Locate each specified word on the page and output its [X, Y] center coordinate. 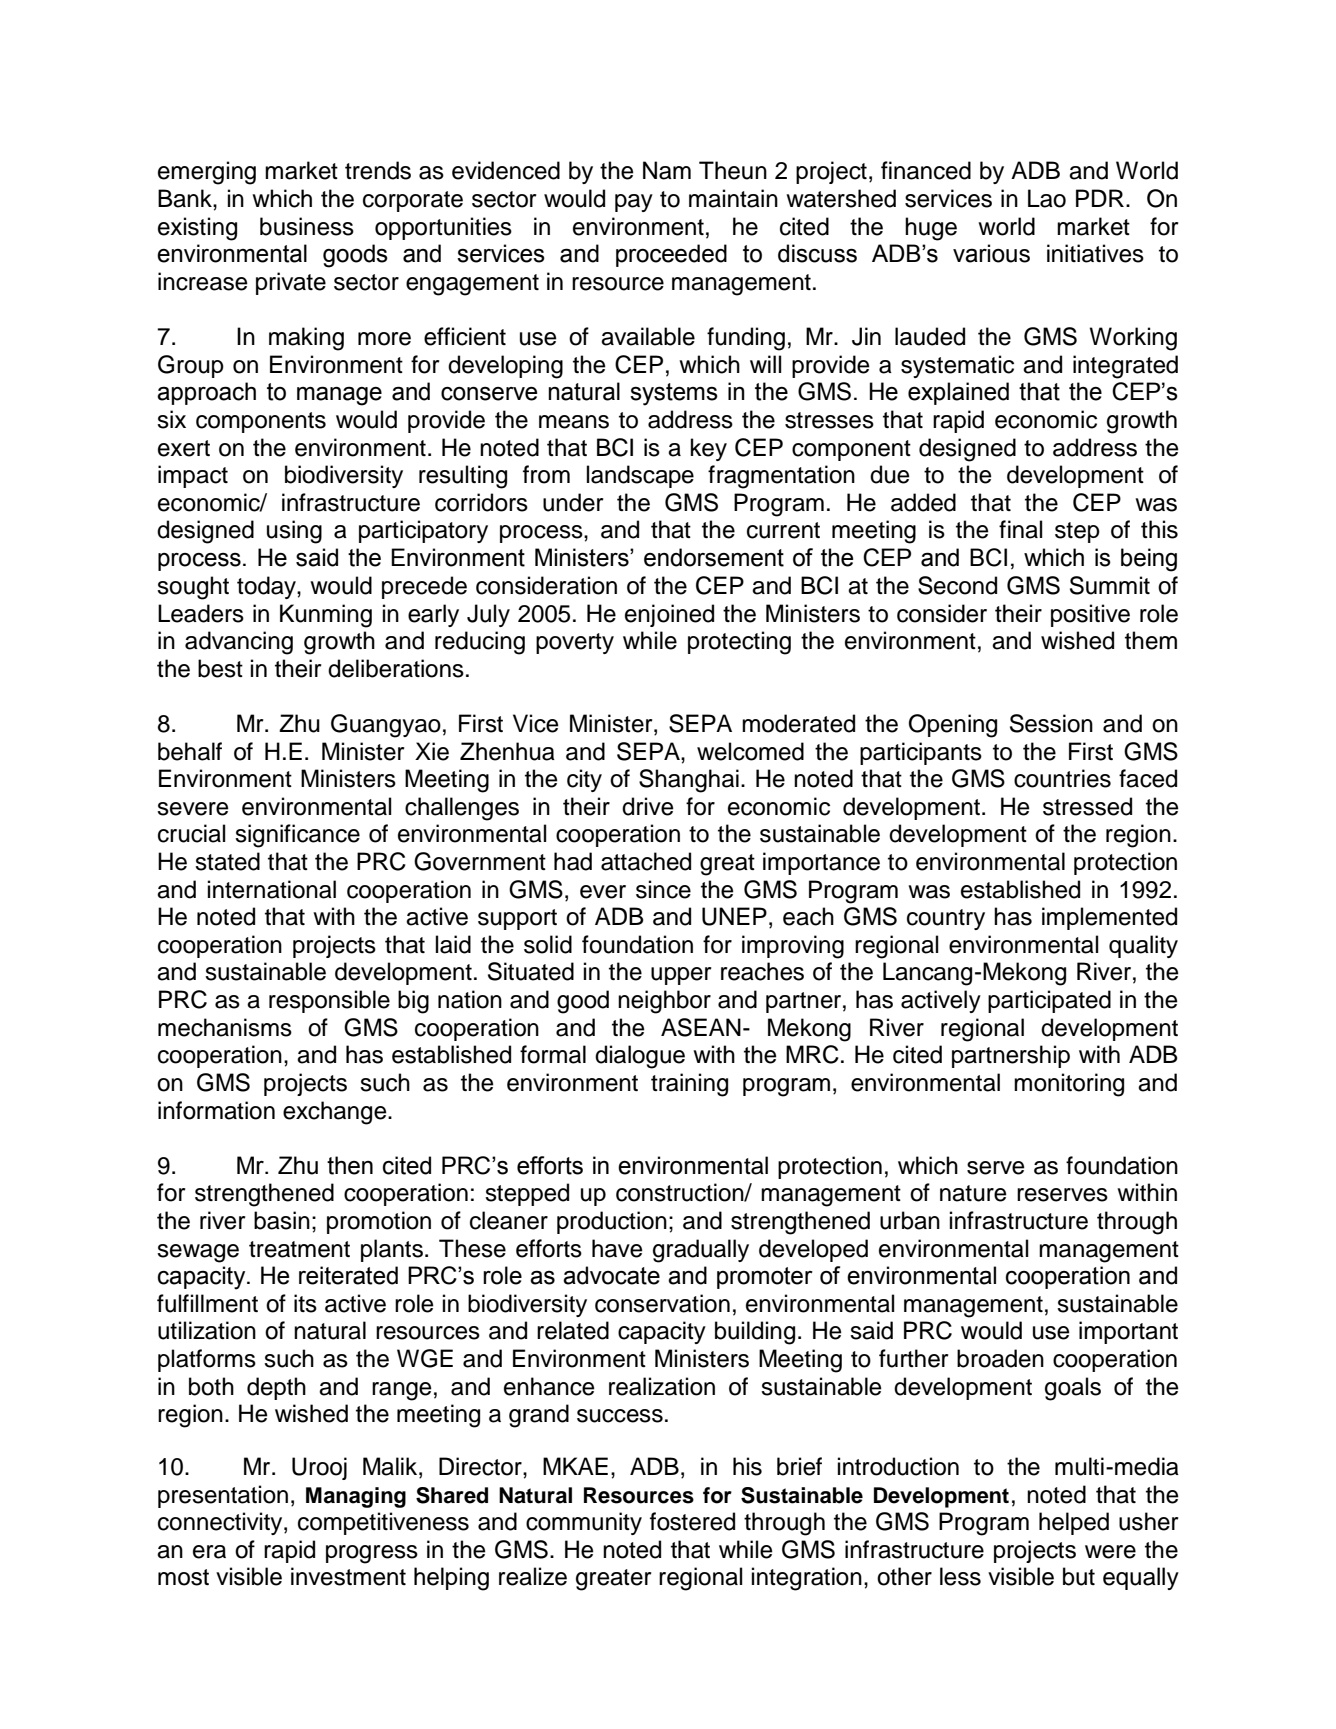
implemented [1109, 918]
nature [973, 1193]
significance [297, 836]
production [612, 1222]
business [307, 226]
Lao [1047, 198]
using [294, 532]
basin [282, 1220]
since [663, 889]
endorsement [714, 557]
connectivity [221, 1523]
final [1020, 529]
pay [634, 203]
